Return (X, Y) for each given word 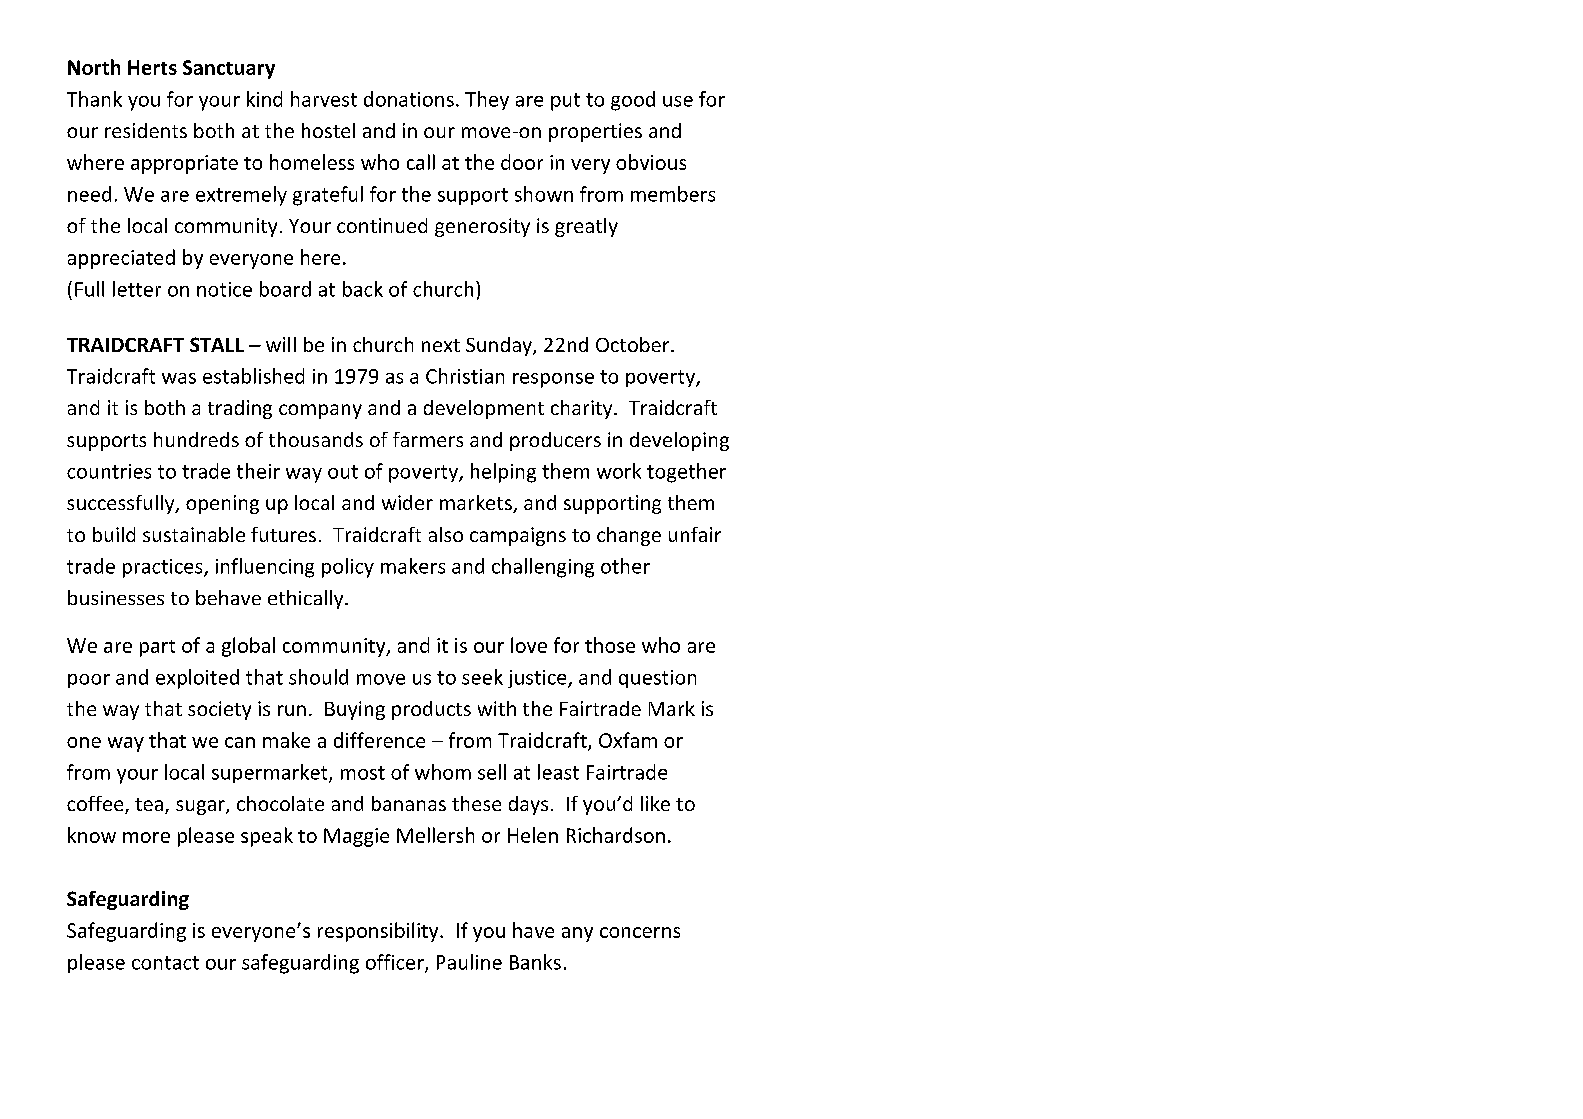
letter (137, 289)
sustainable (194, 534)
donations (409, 99)
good (633, 101)
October (634, 344)
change (629, 536)
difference (379, 740)
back (363, 289)
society (219, 710)
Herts (152, 67)
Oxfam (628, 740)
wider (407, 502)
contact (165, 963)
